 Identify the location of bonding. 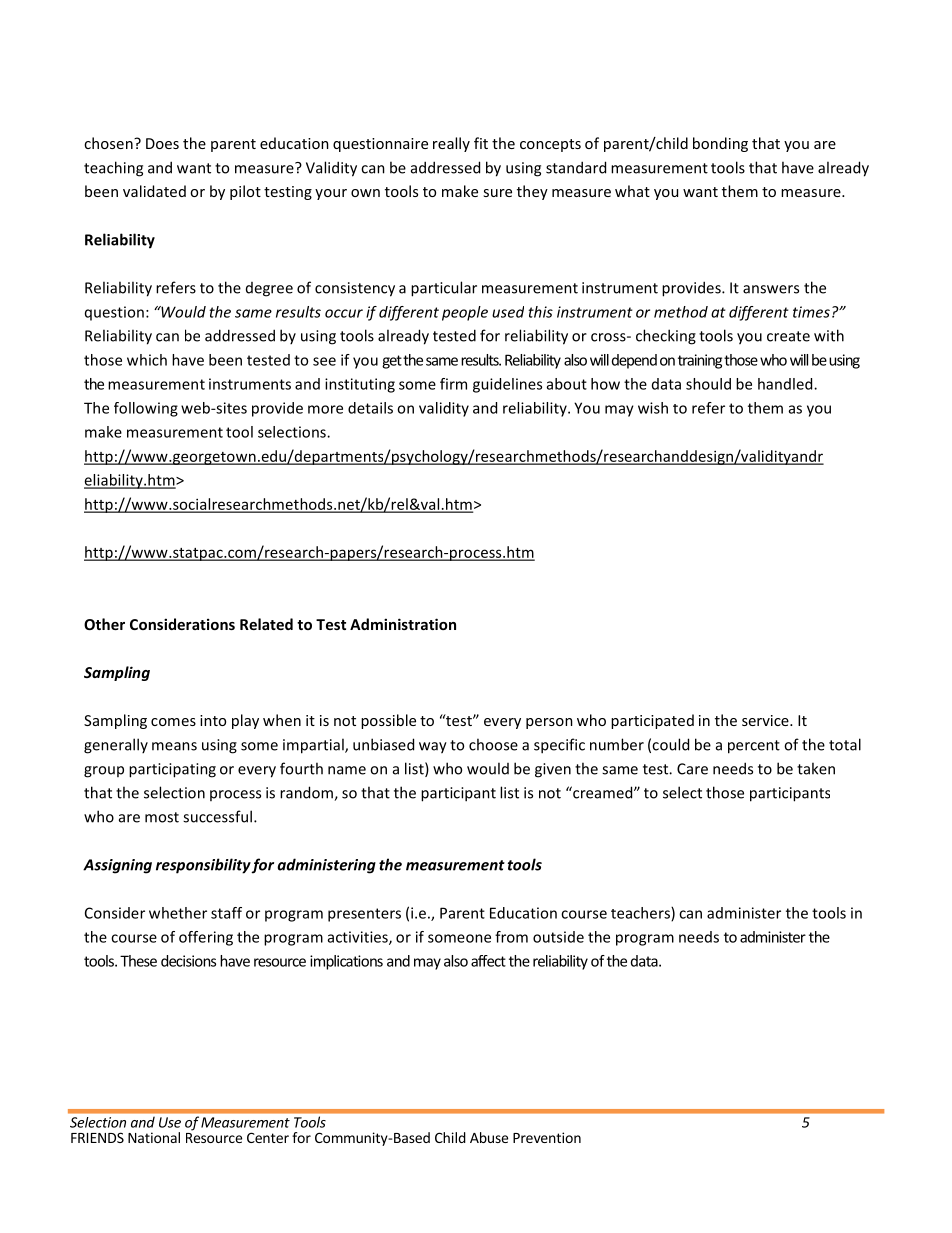
(720, 144).
